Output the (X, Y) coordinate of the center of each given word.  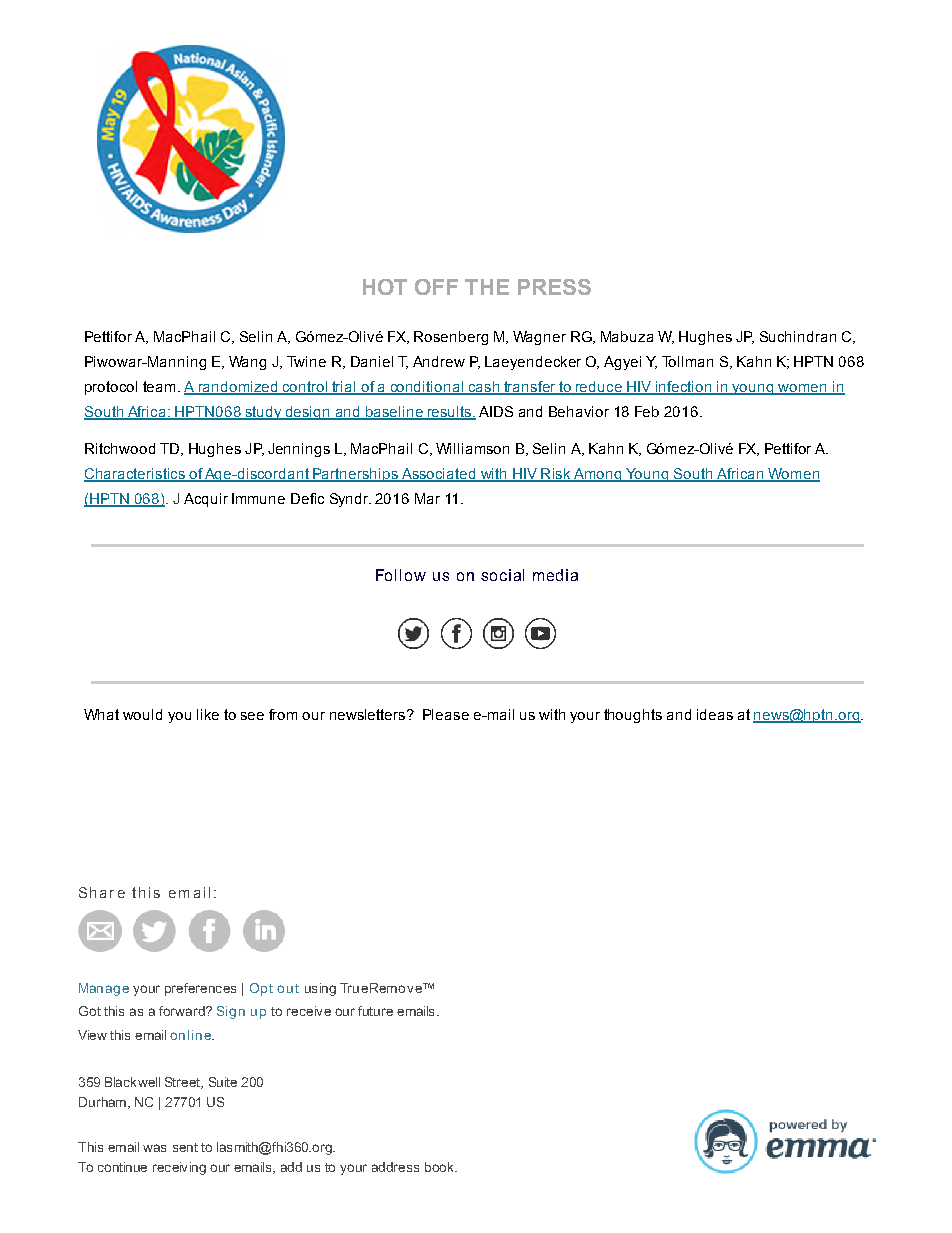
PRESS (554, 287)
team (159, 386)
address (395, 1167)
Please (446, 714)
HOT (385, 287)
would (142, 714)
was (154, 1148)
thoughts (633, 716)
